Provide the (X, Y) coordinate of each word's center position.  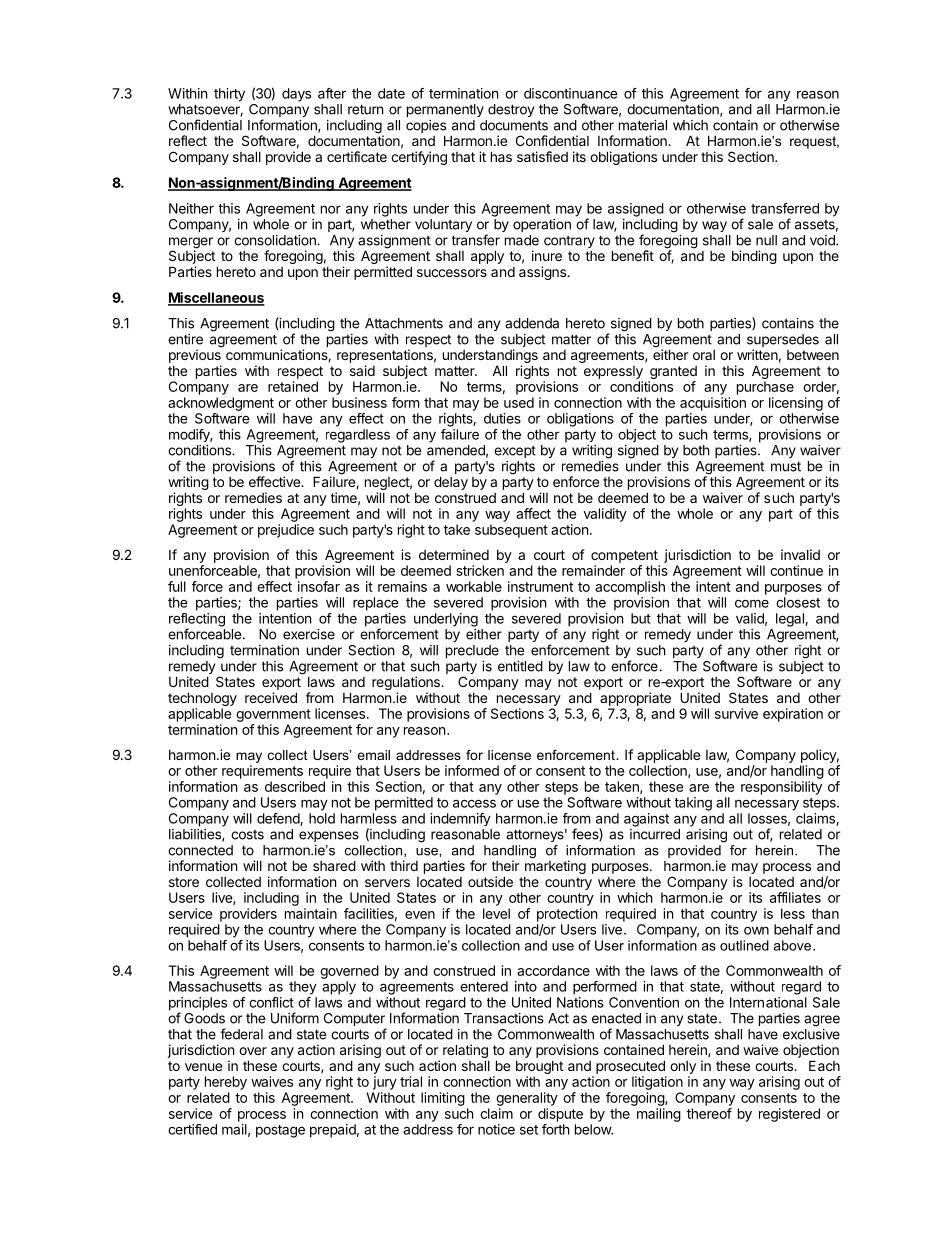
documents (514, 125)
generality (527, 1099)
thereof (709, 1113)
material (643, 125)
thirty (229, 95)
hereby (226, 1083)
